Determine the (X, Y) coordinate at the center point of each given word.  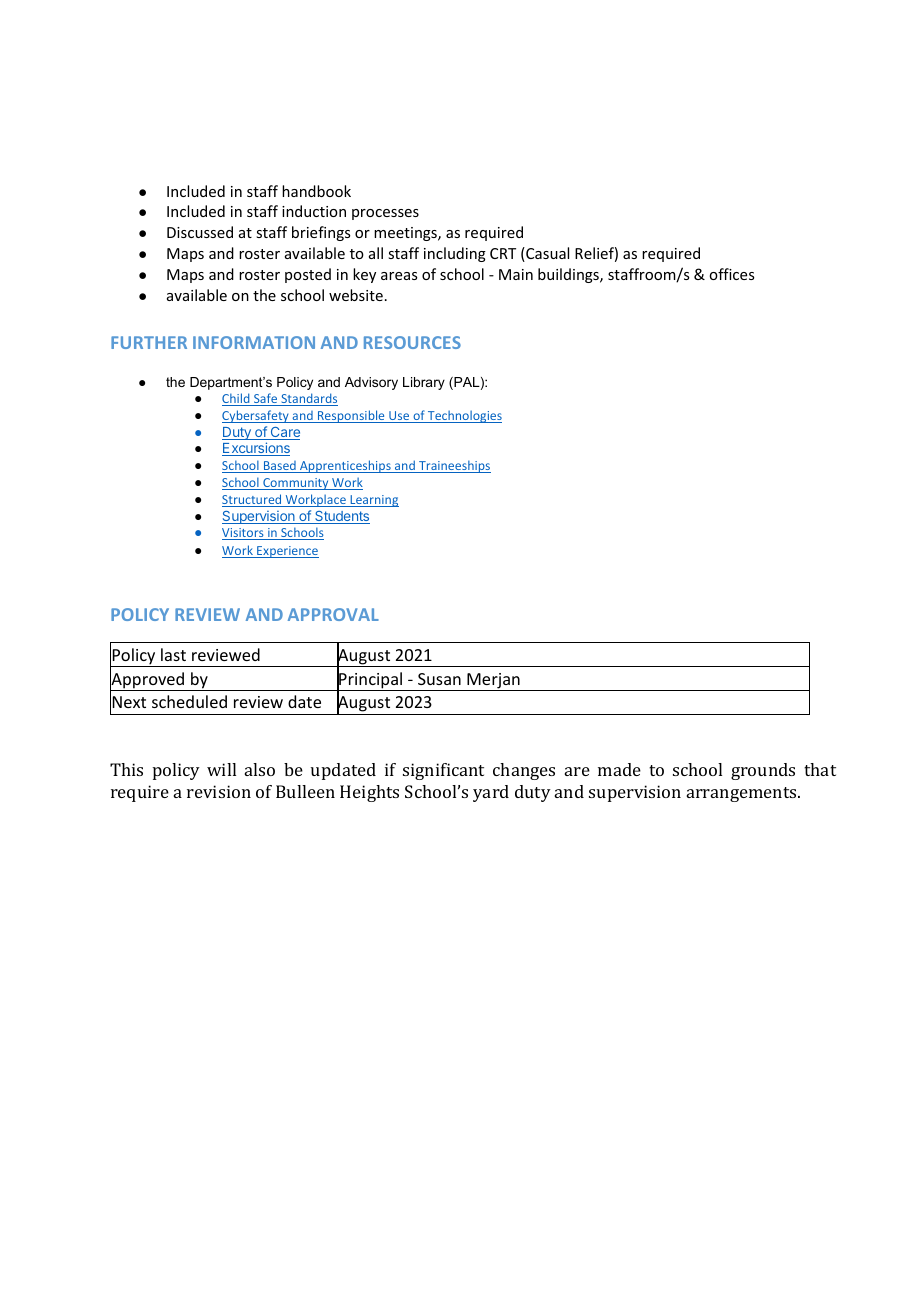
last (173, 654)
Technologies (464, 416)
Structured (253, 500)
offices (731, 274)
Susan (439, 679)
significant (443, 771)
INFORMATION (254, 342)
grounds (763, 771)
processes (385, 214)
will (221, 769)
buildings (569, 275)
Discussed (200, 232)
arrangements (743, 794)
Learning (373, 501)
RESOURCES (412, 342)
